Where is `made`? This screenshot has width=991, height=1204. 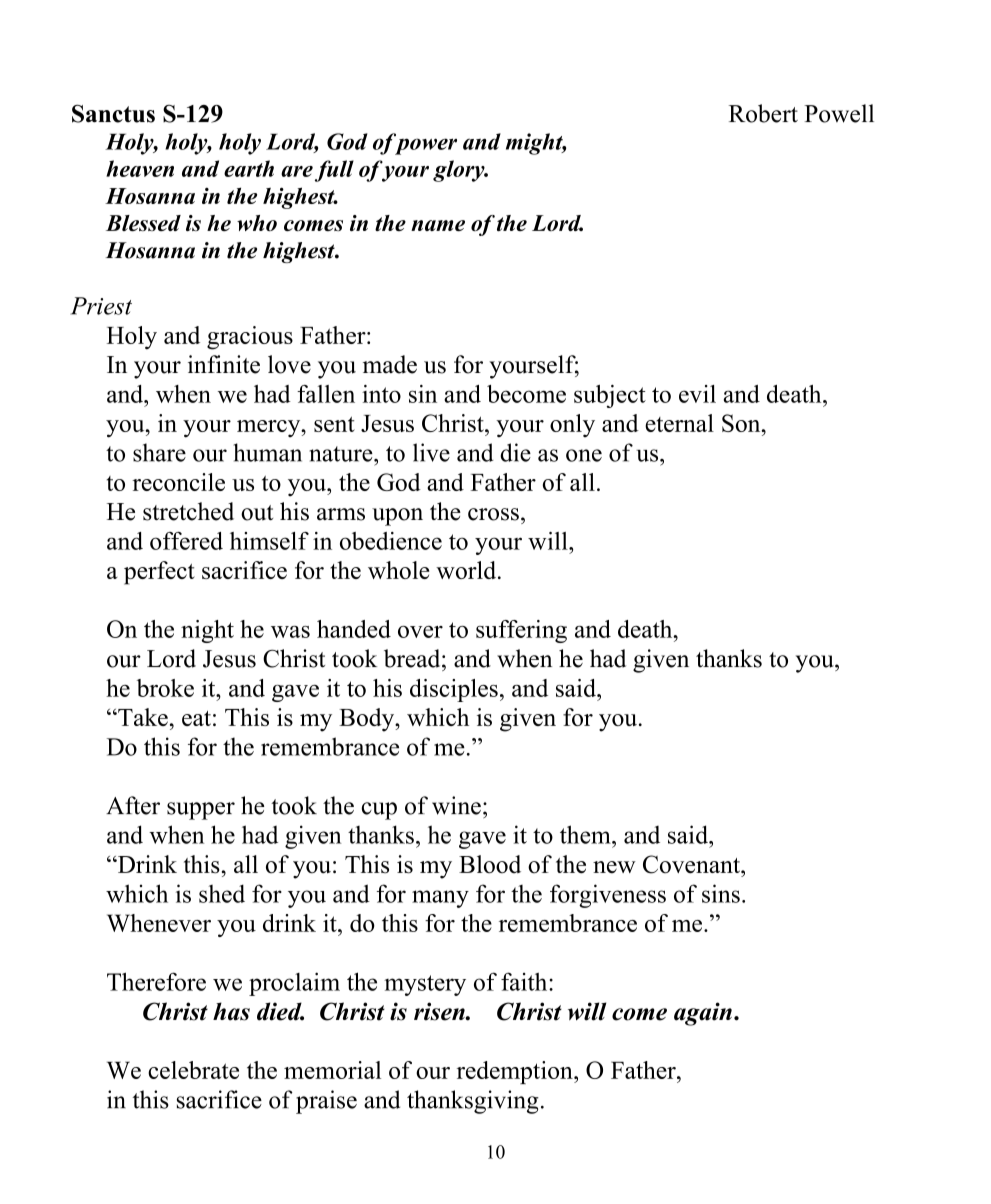 made is located at coordinates (390, 364).
